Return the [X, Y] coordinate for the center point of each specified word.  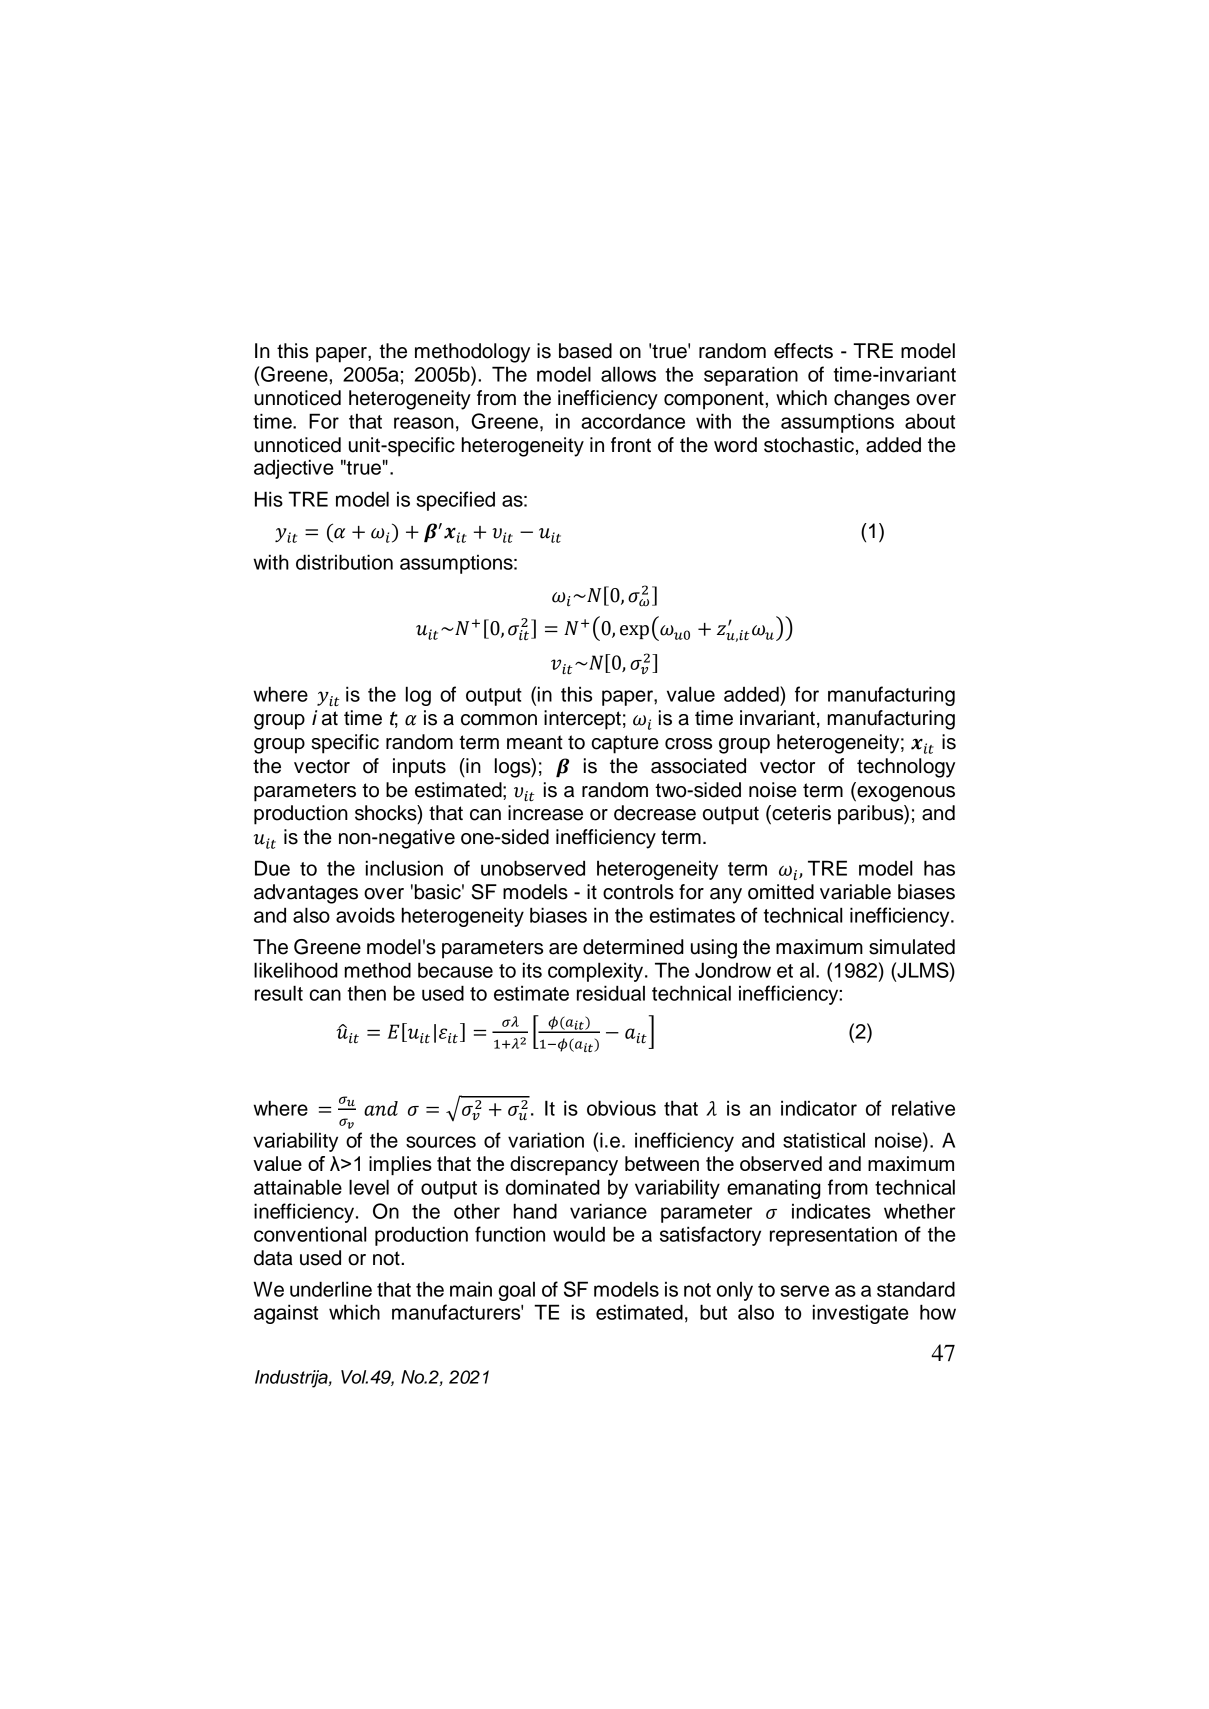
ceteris [800, 814]
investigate [860, 1314]
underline [331, 1289]
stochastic [809, 445]
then [366, 993]
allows [628, 374]
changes [872, 400]
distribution [344, 562]
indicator [819, 1108]
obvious [621, 1108]
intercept [582, 720]
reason [424, 423]
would [579, 1234]
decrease [655, 813]
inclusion [404, 868]
